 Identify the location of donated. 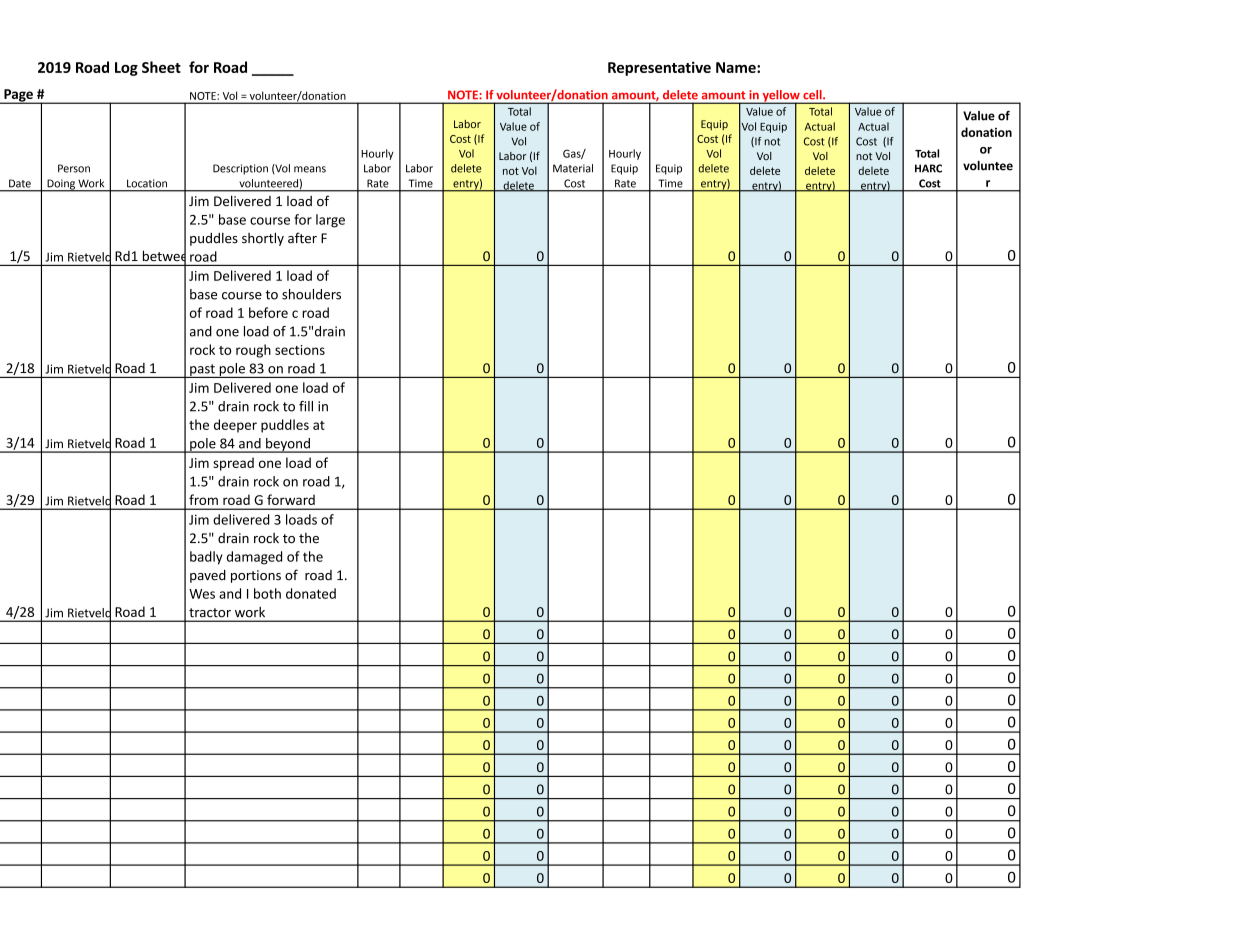
(311, 593).
